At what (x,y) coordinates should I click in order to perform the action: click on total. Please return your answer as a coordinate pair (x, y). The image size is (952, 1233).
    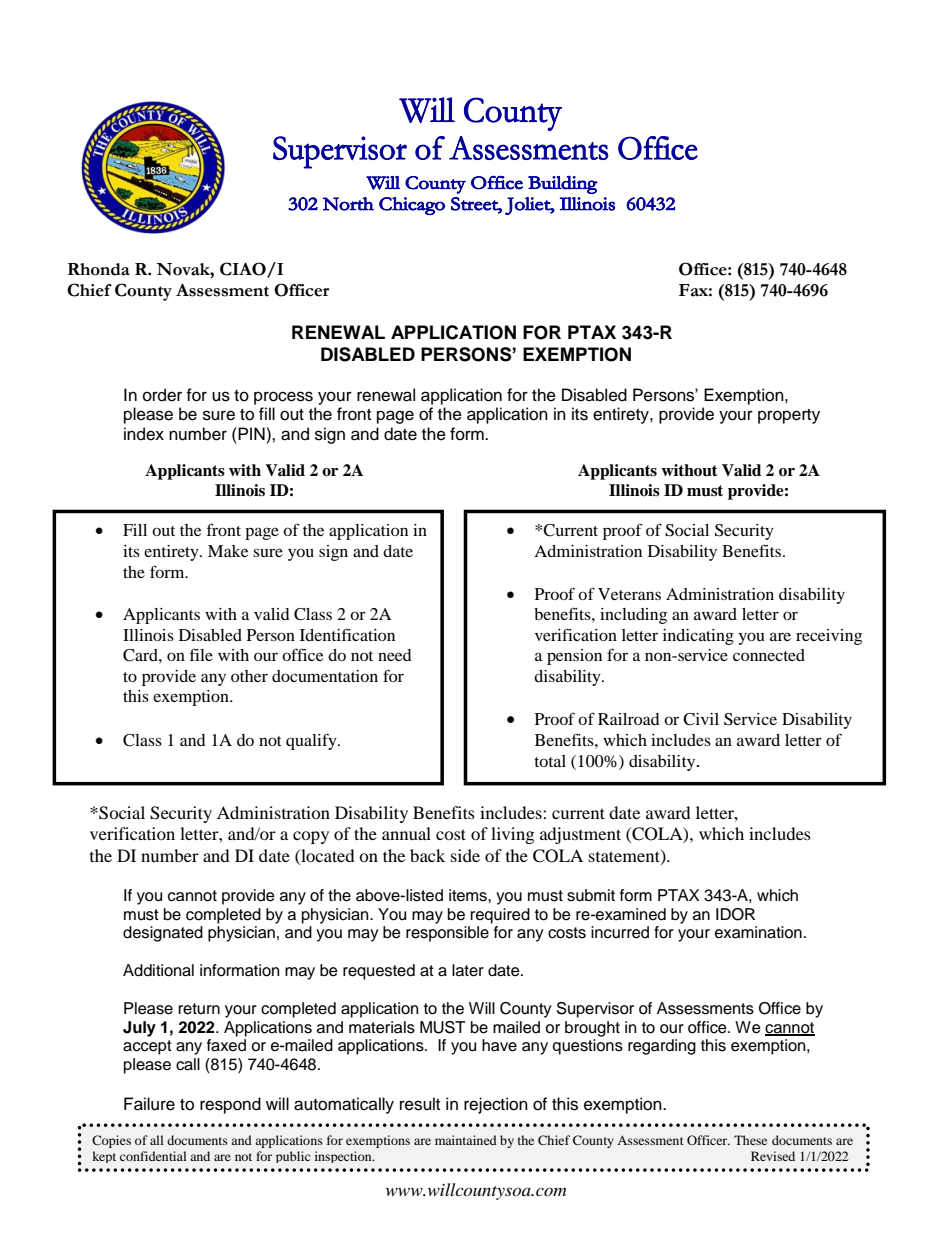
    Looking at the image, I should click on (550, 761).
